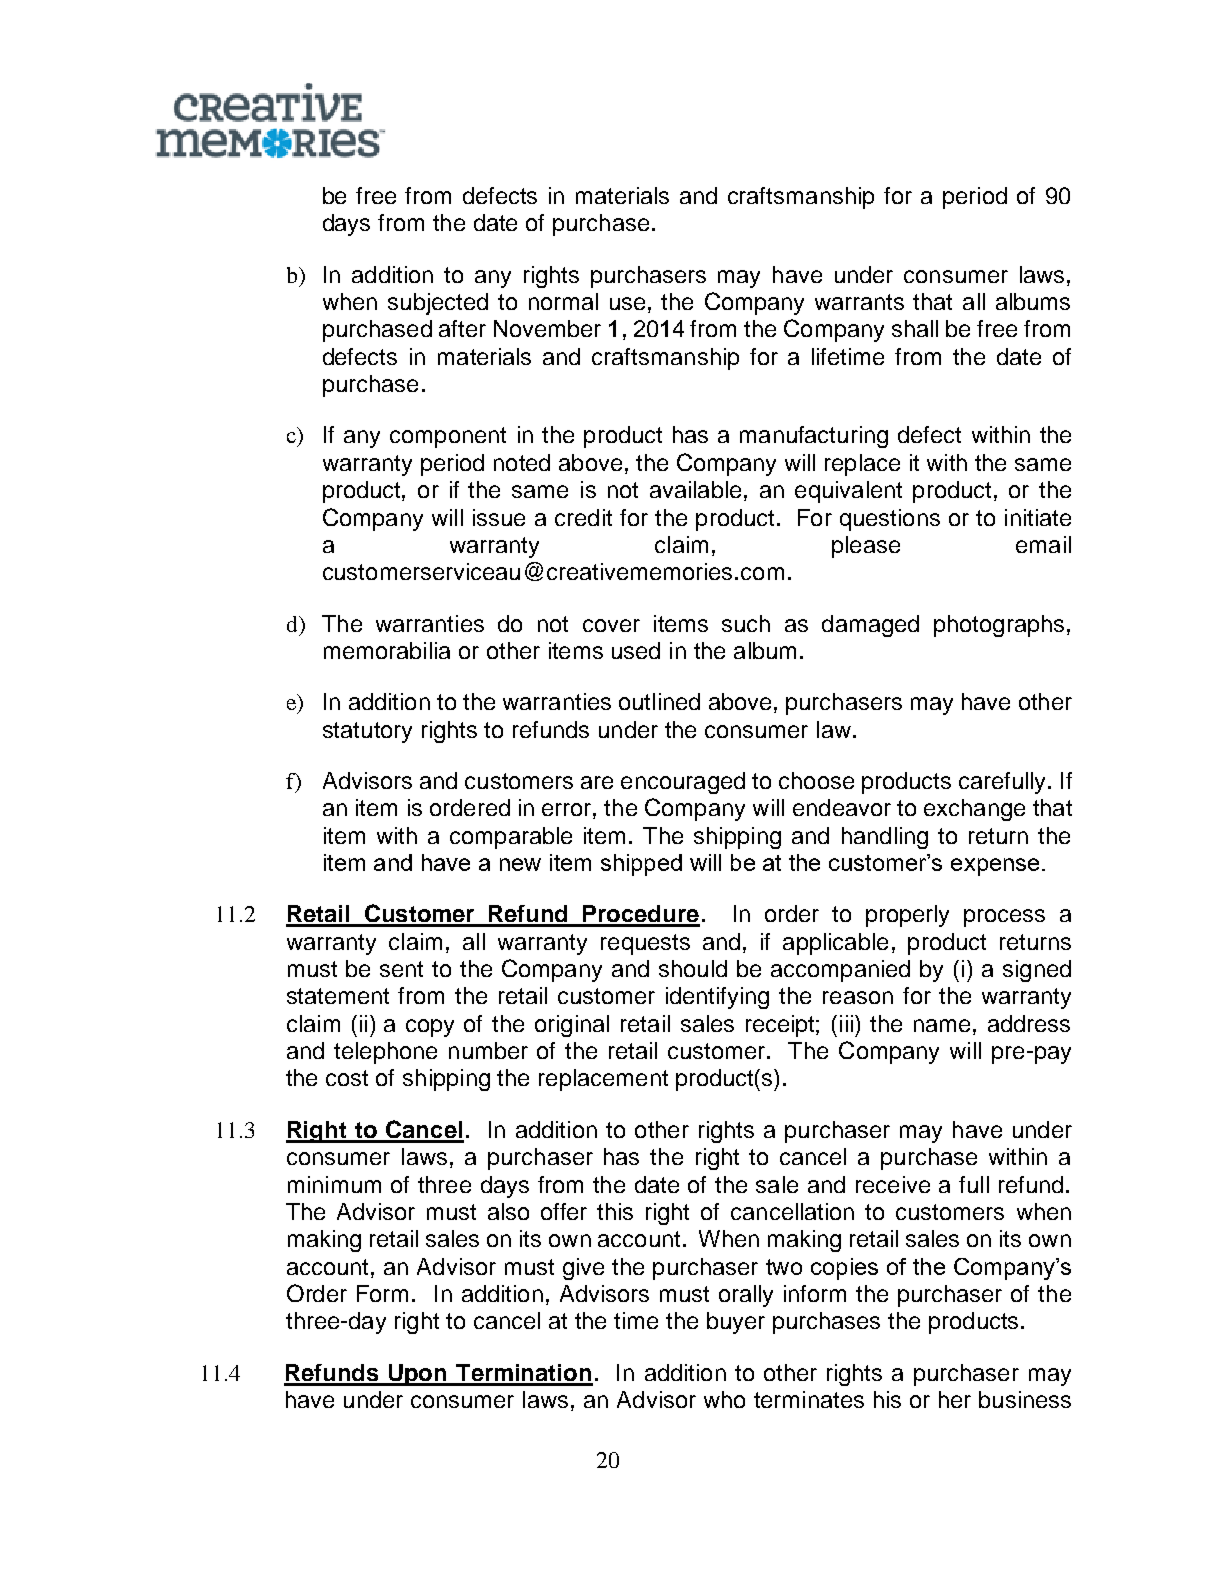 This image has width=1215, height=1572. I want to click on Upon, so click(417, 1375).
